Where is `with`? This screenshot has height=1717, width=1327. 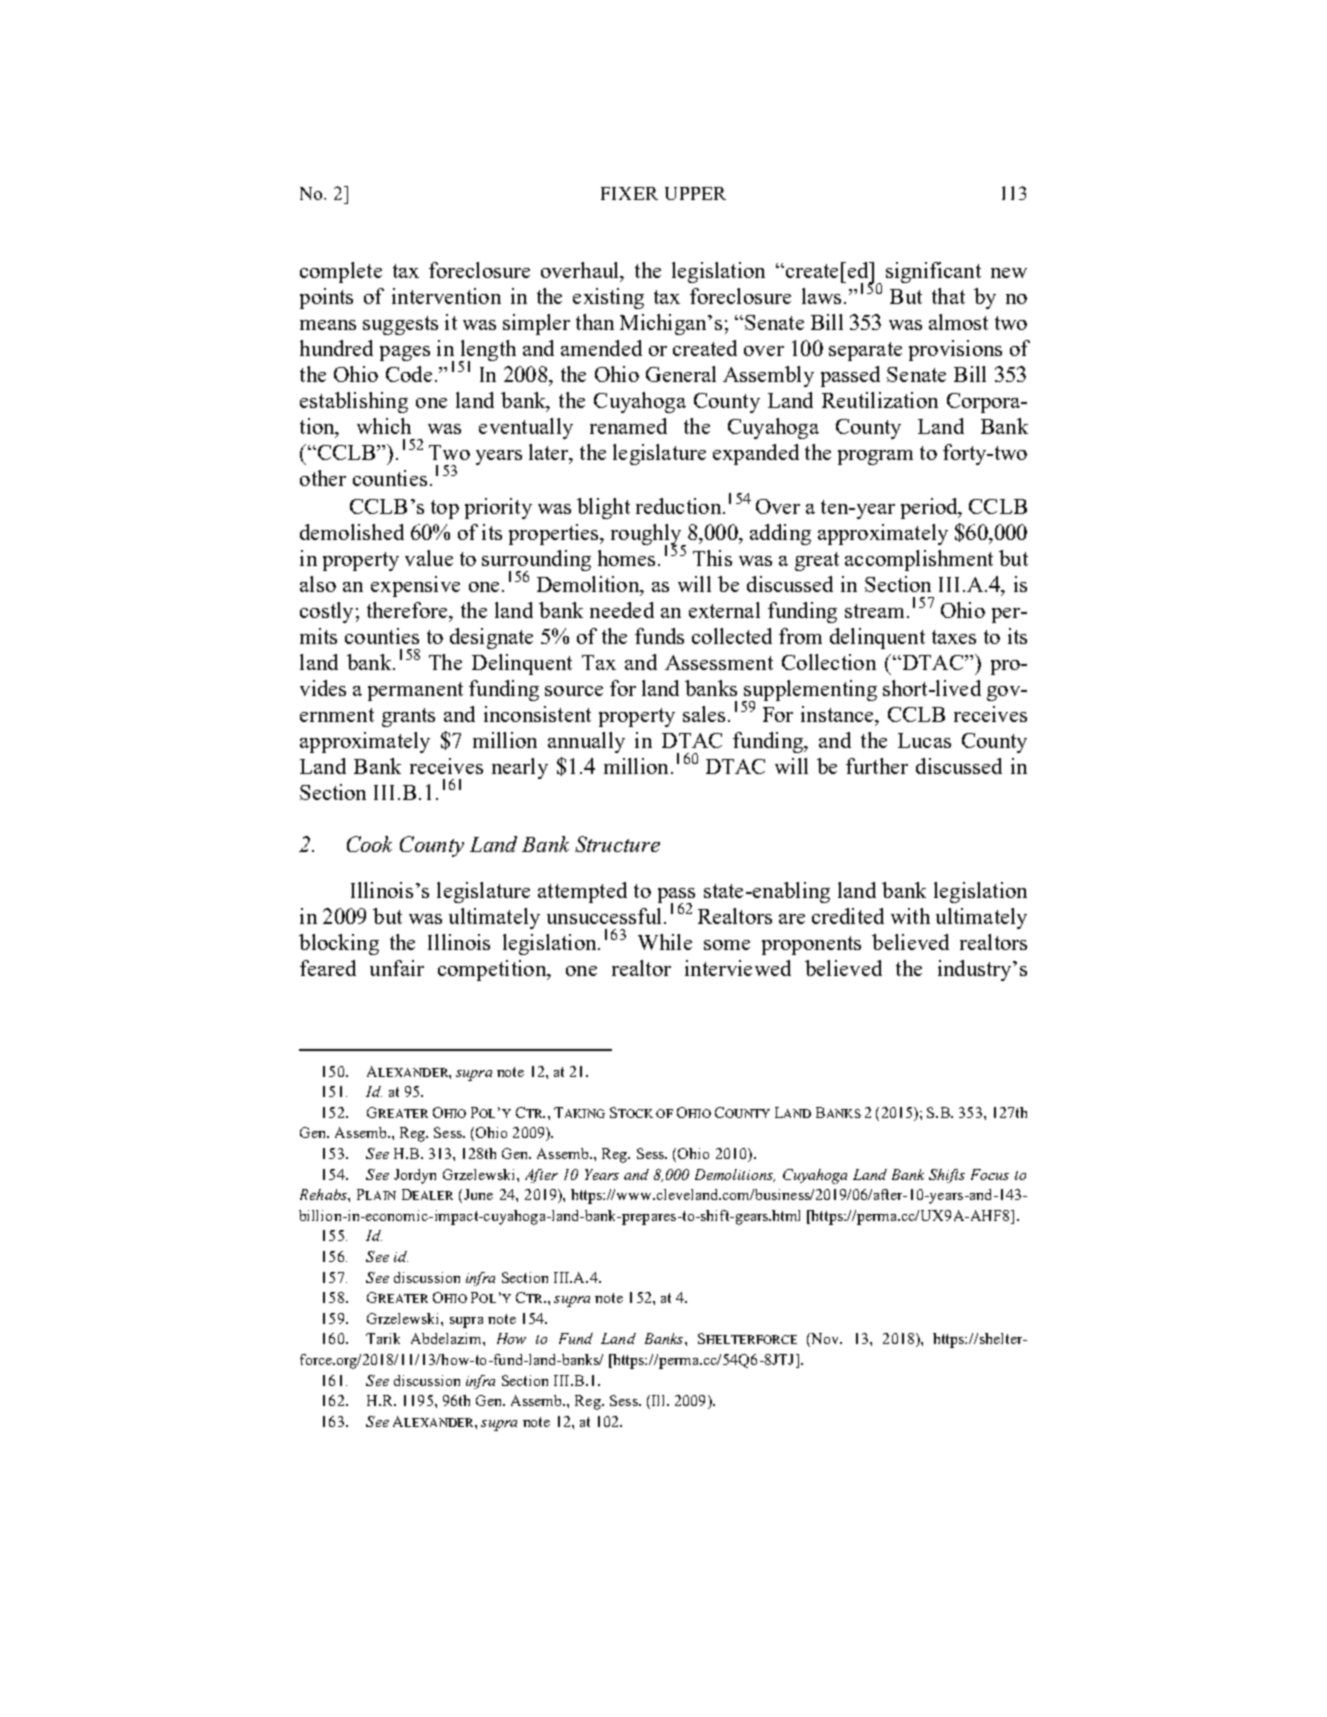
with is located at coordinates (910, 916).
